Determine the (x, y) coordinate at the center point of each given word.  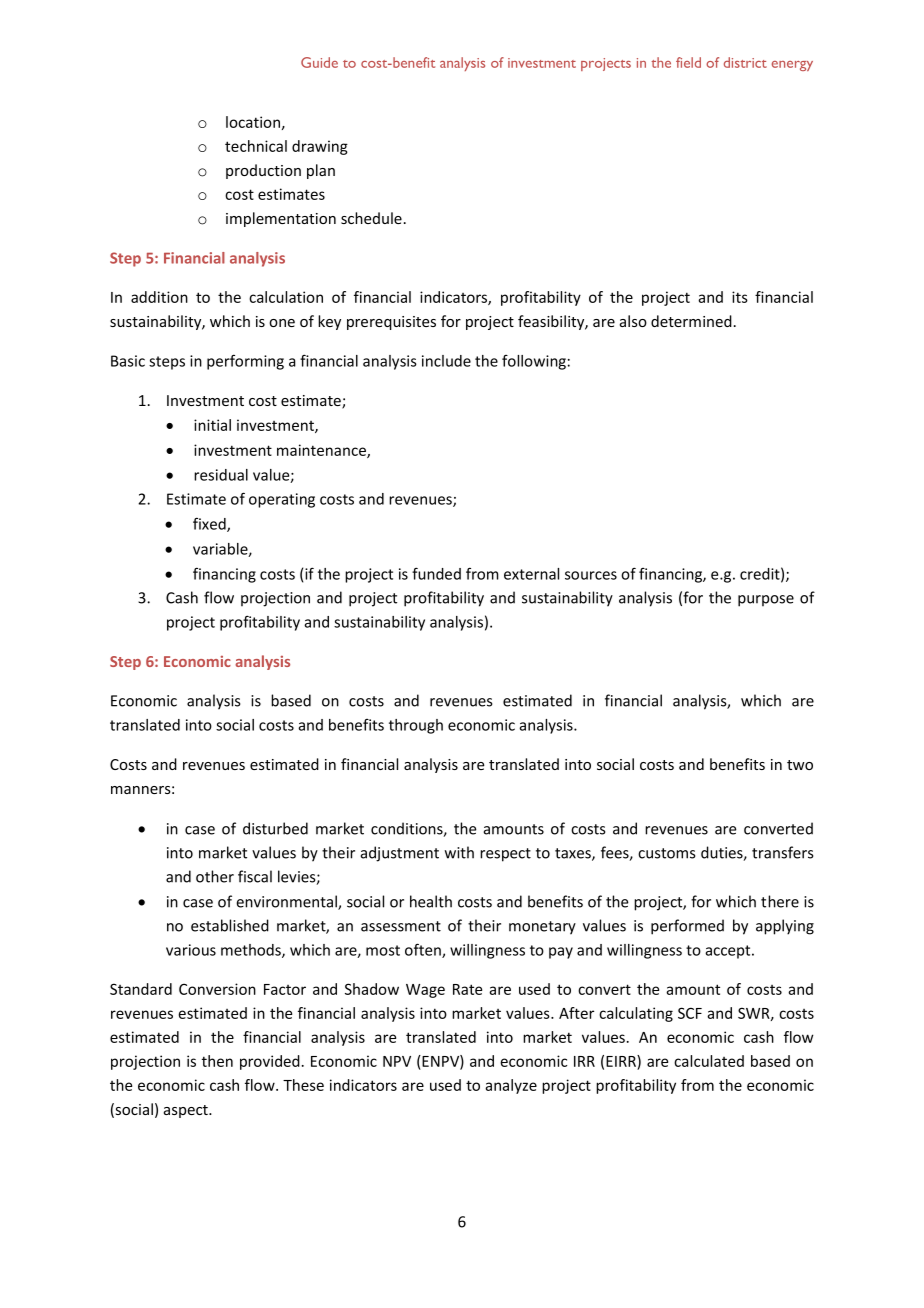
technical (256, 146)
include (446, 361)
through (416, 726)
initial (212, 425)
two (800, 765)
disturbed (275, 828)
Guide (319, 62)
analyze (511, 1086)
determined (691, 321)
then (217, 1061)
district (745, 62)
